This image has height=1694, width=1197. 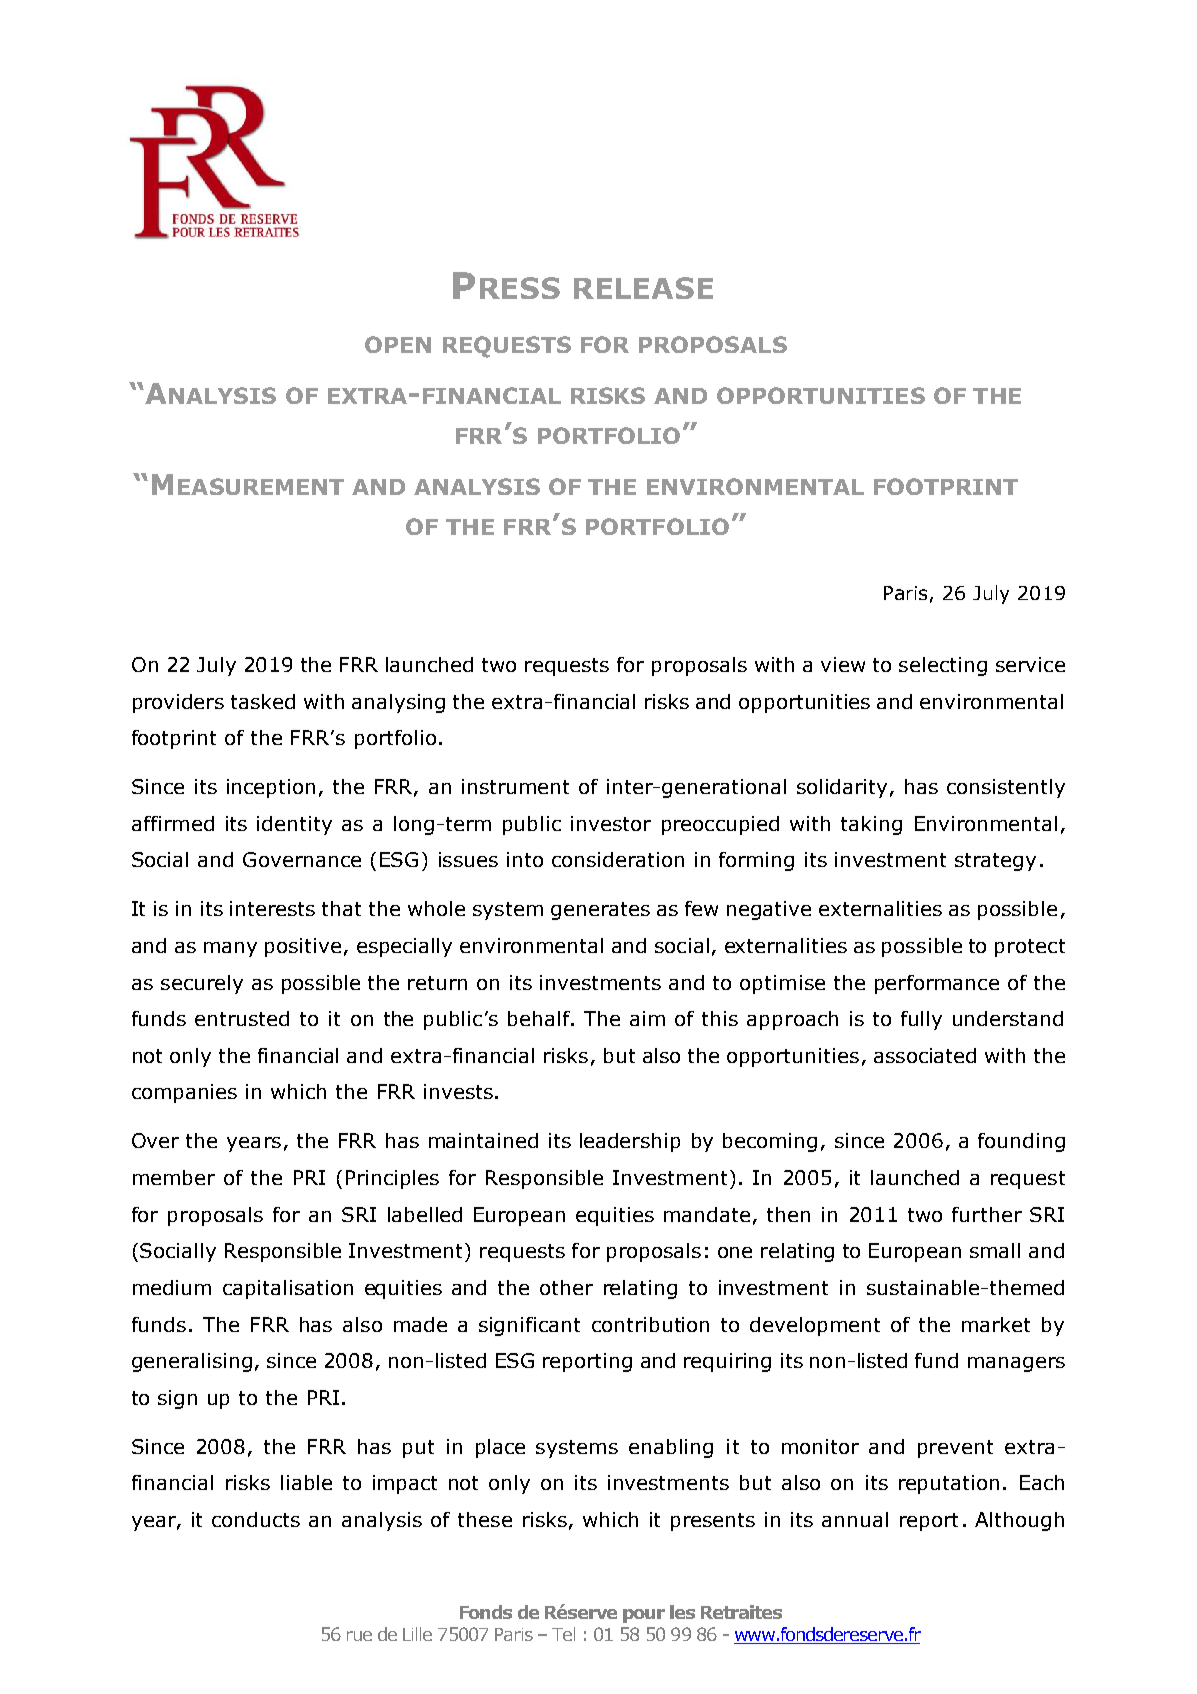 I want to click on selecting, so click(x=943, y=666).
